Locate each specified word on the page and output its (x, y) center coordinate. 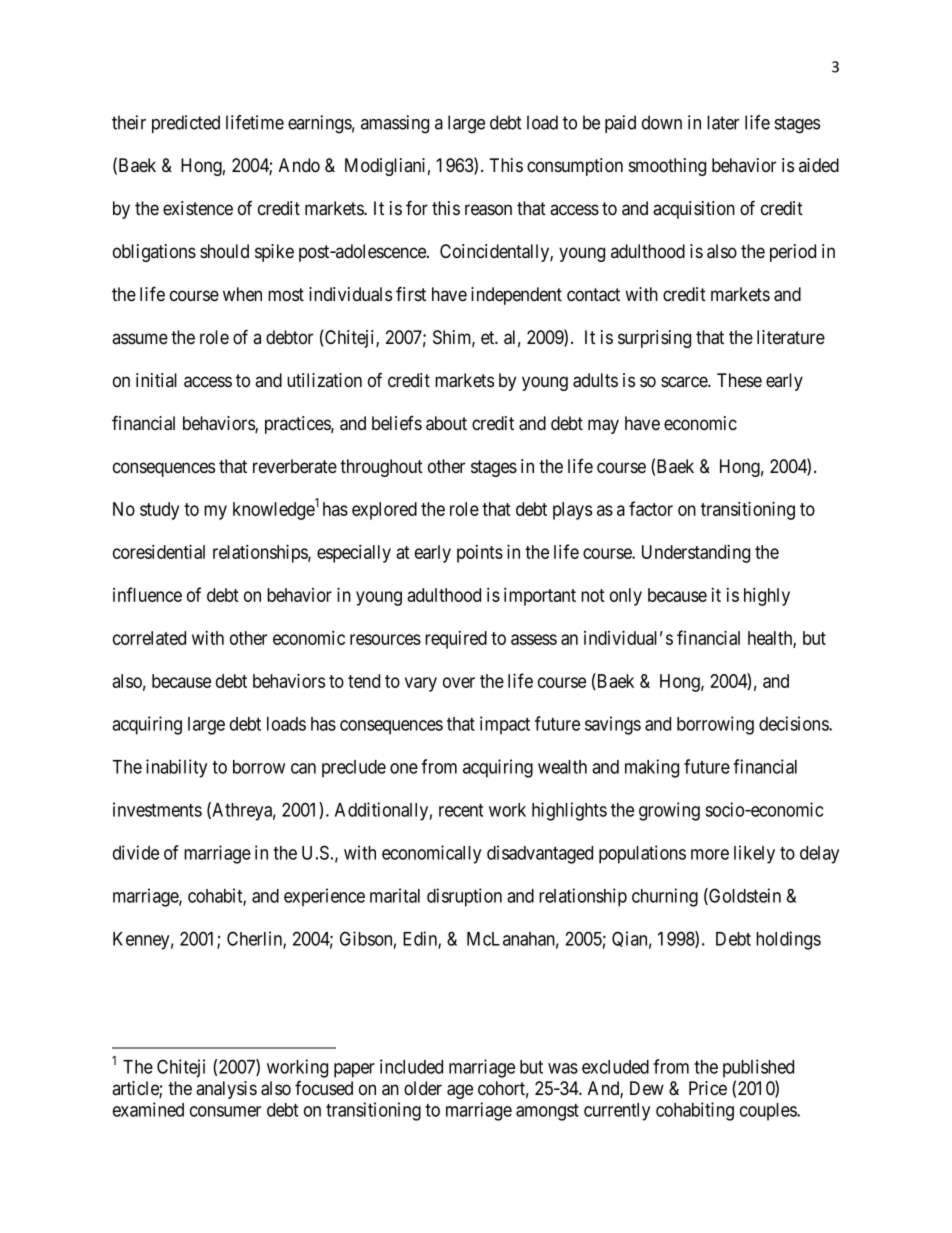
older (423, 1088)
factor (651, 508)
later (723, 122)
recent (461, 810)
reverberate (295, 466)
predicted (186, 124)
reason (488, 210)
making (652, 768)
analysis (226, 1090)
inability (176, 768)
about (446, 423)
